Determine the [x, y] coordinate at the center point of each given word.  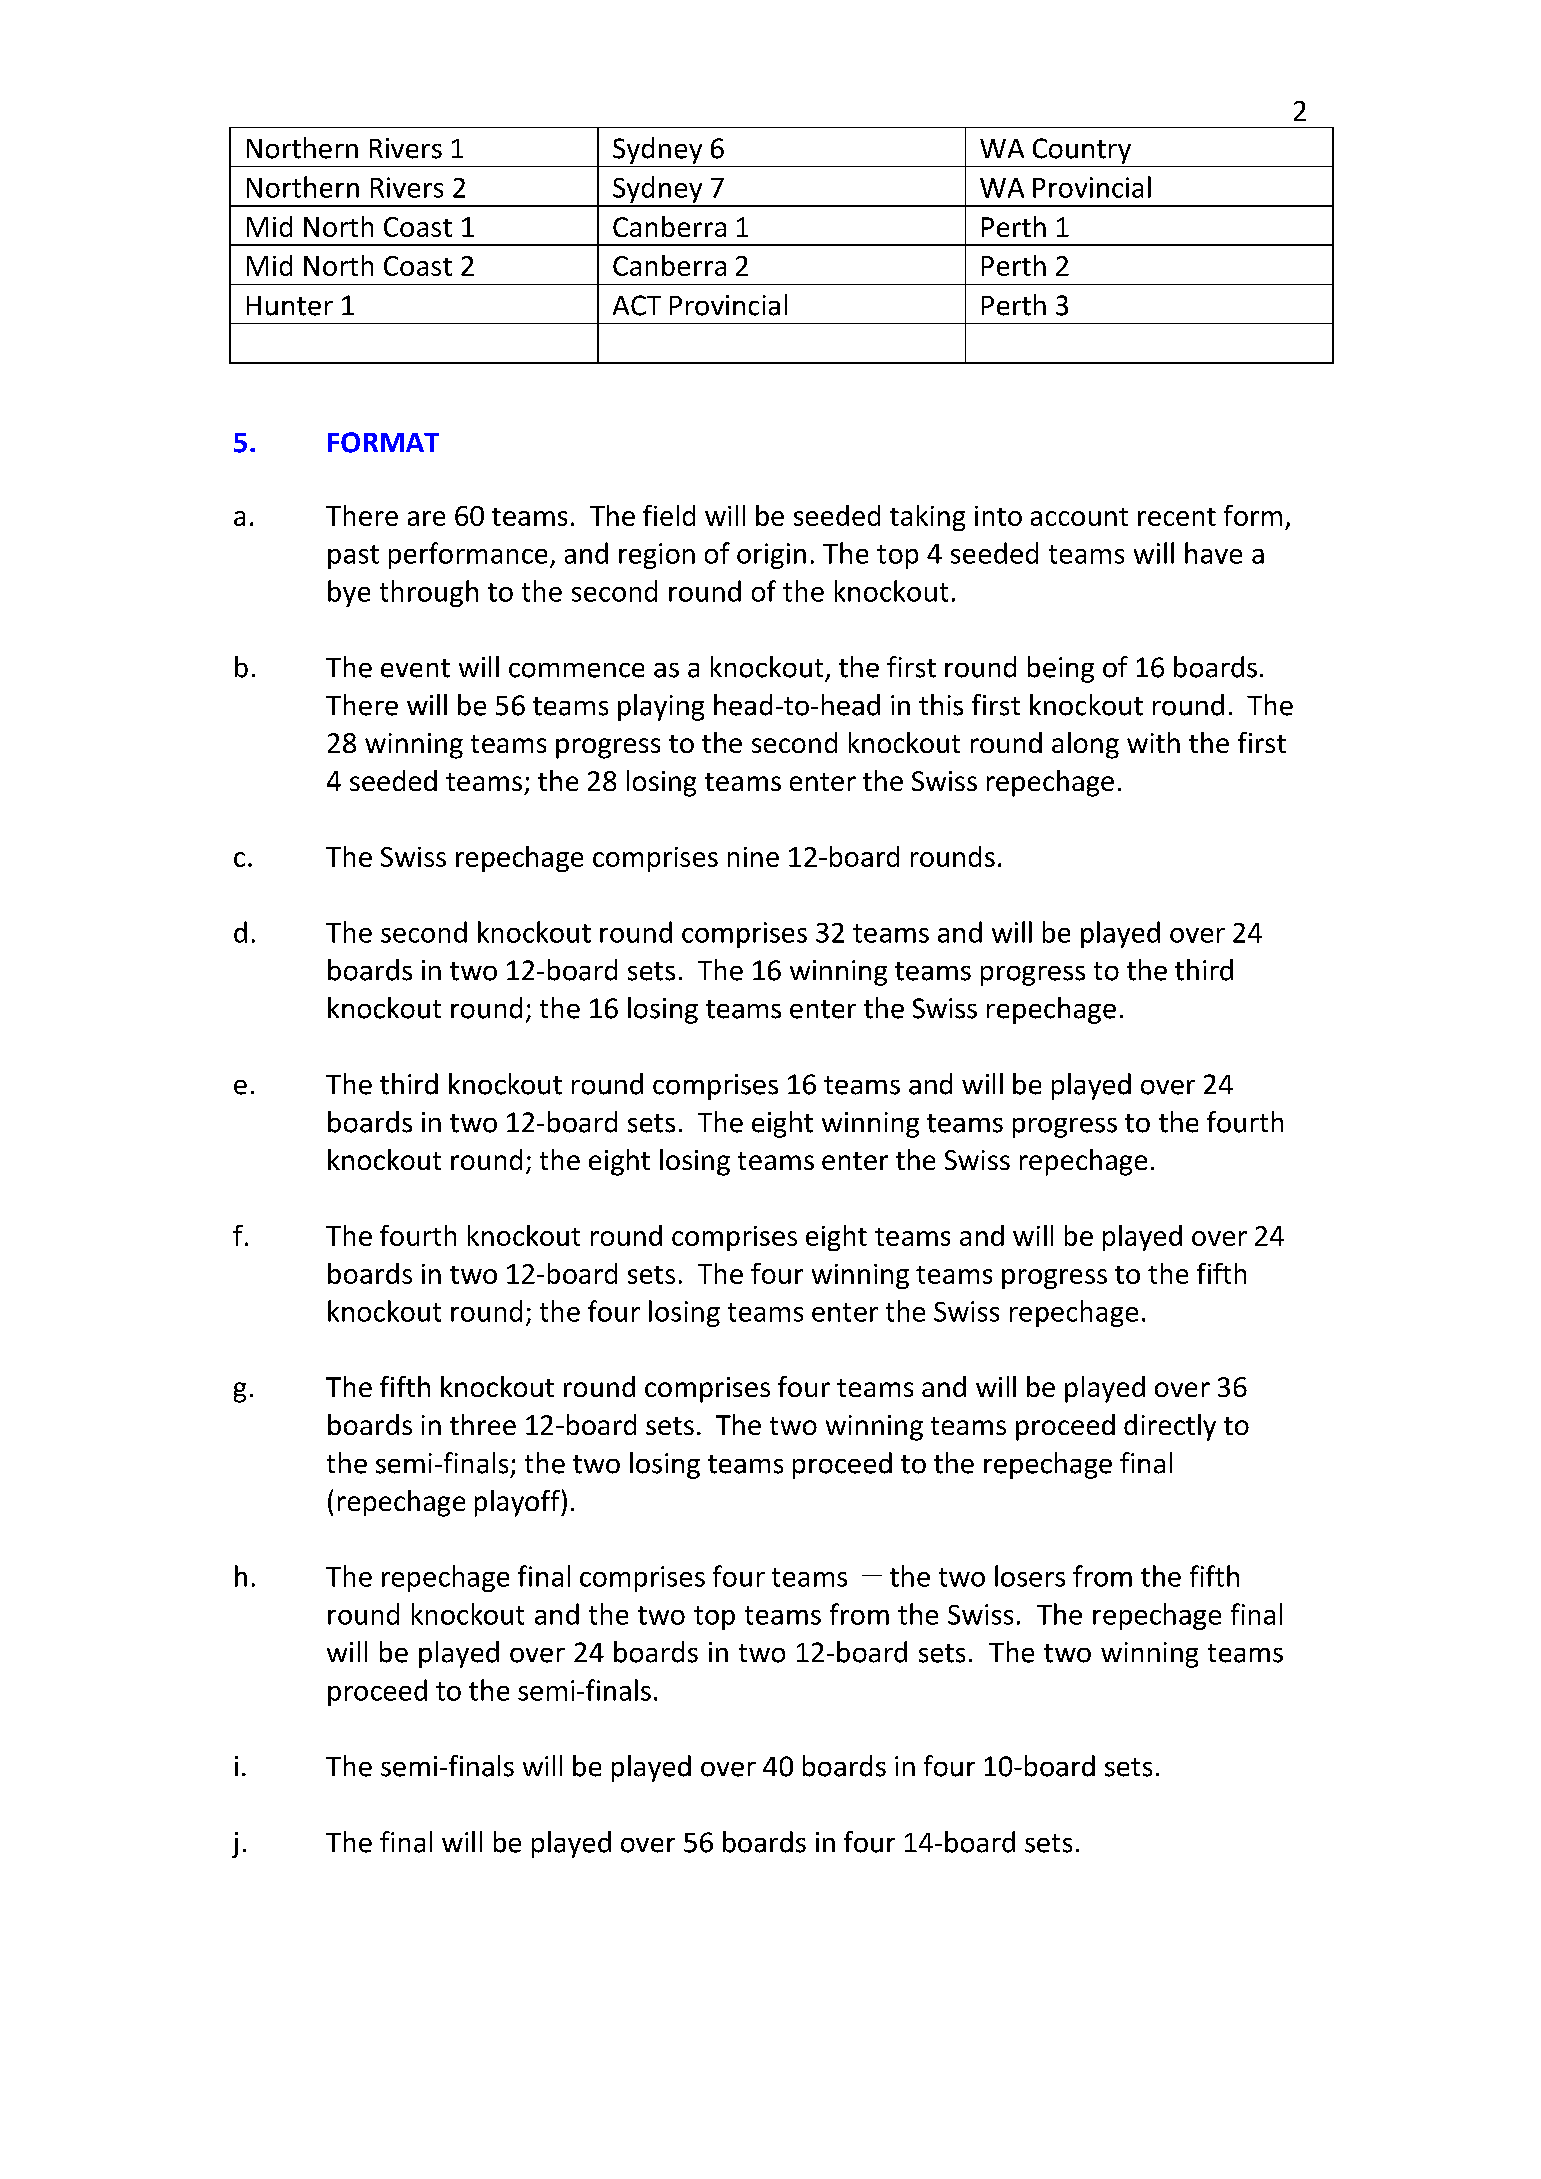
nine [753, 857]
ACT [637, 305]
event [415, 668]
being [1061, 669]
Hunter [290, 306]
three [483, 1424]
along [1085, 745]
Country [1082, 151]
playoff [518, 1503]
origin [771, 556]
